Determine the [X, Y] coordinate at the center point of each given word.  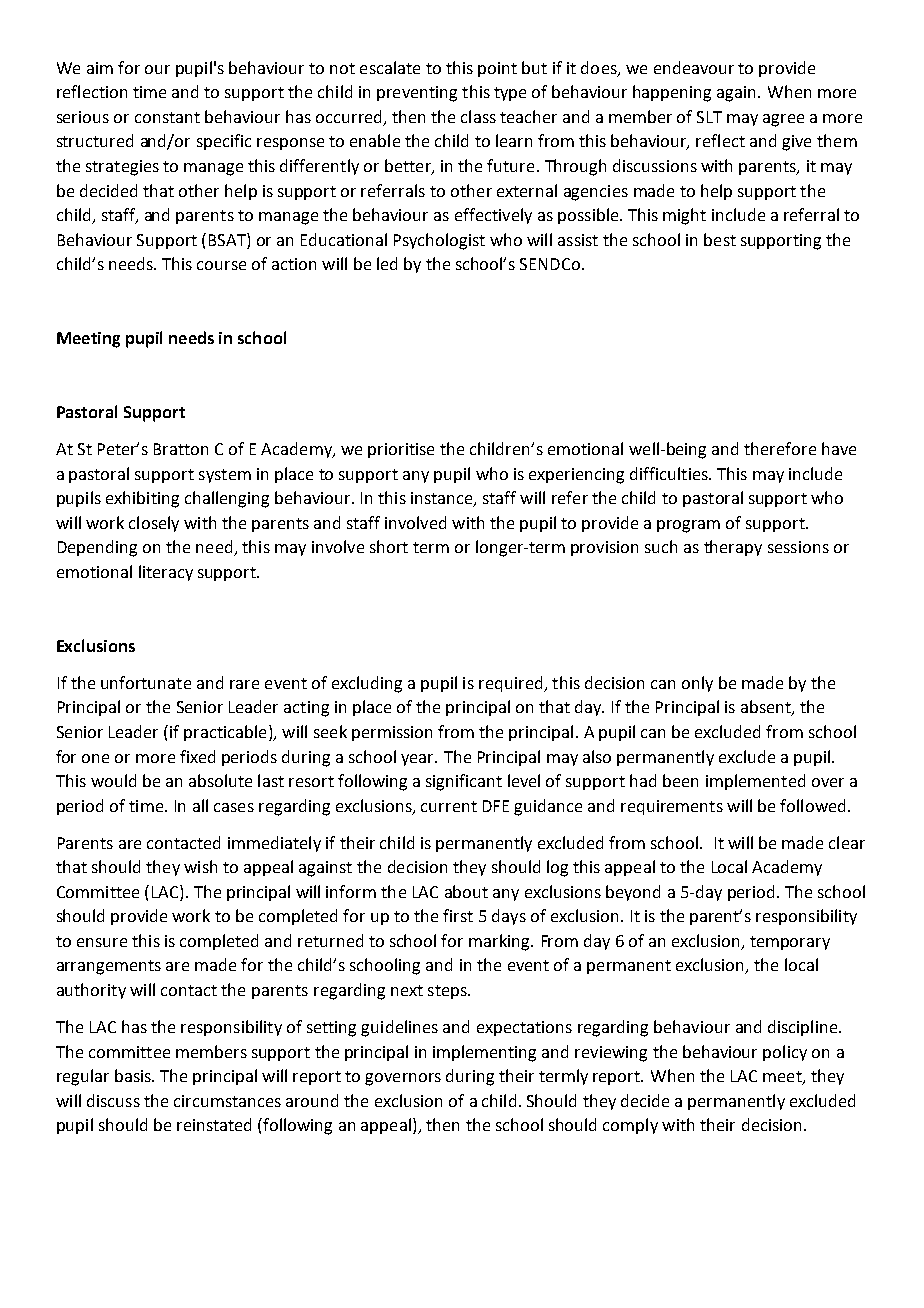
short [389, 546]
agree [783, 120]
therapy [733, 548]
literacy [166, 573]
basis [134, 1075]
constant [167, 117]
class [478, 116]
